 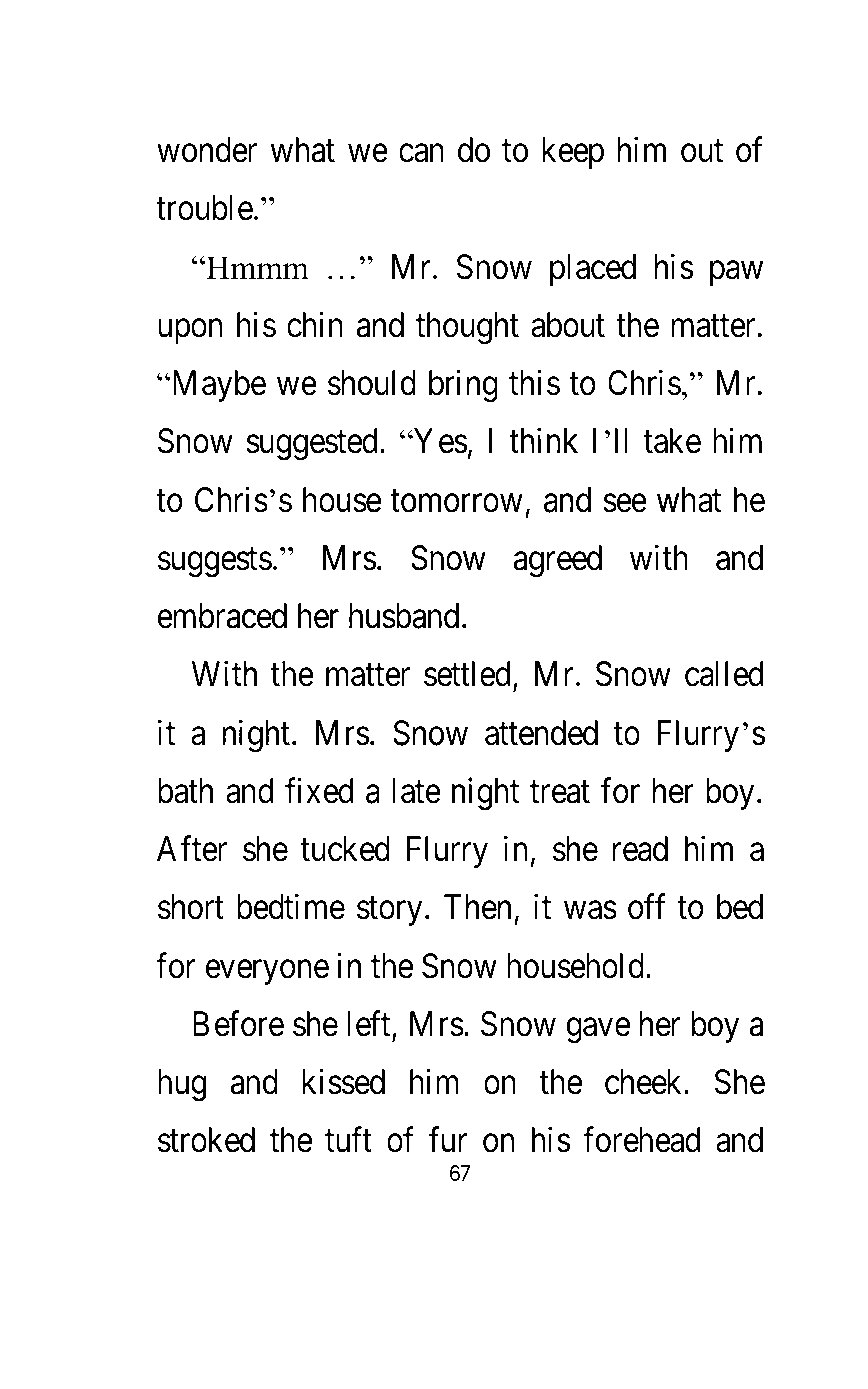 What do you see at coordinates (724, 674) in the screenshot?
I see `called` at bounding box center [724, 674].
